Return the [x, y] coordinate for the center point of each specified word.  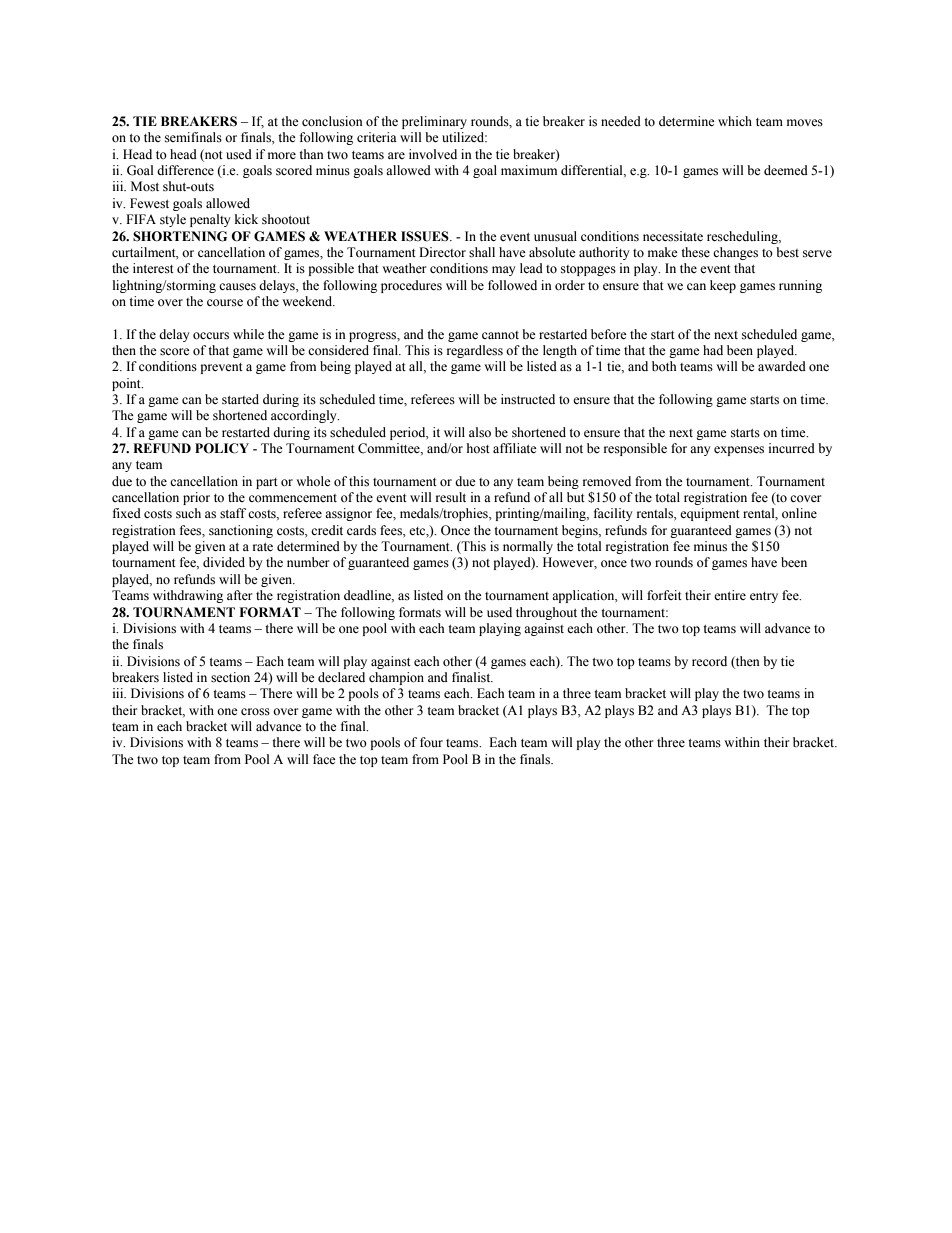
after [239, 595]
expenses [739, 451]
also [480, 432]
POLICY [222, 448]
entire [730, 595]
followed [512, 285]
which [735, 121]
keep [723, 286]
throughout [546, 613]
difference [185, 170]
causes [237, 287]
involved [433, 154]
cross [255, 712]
